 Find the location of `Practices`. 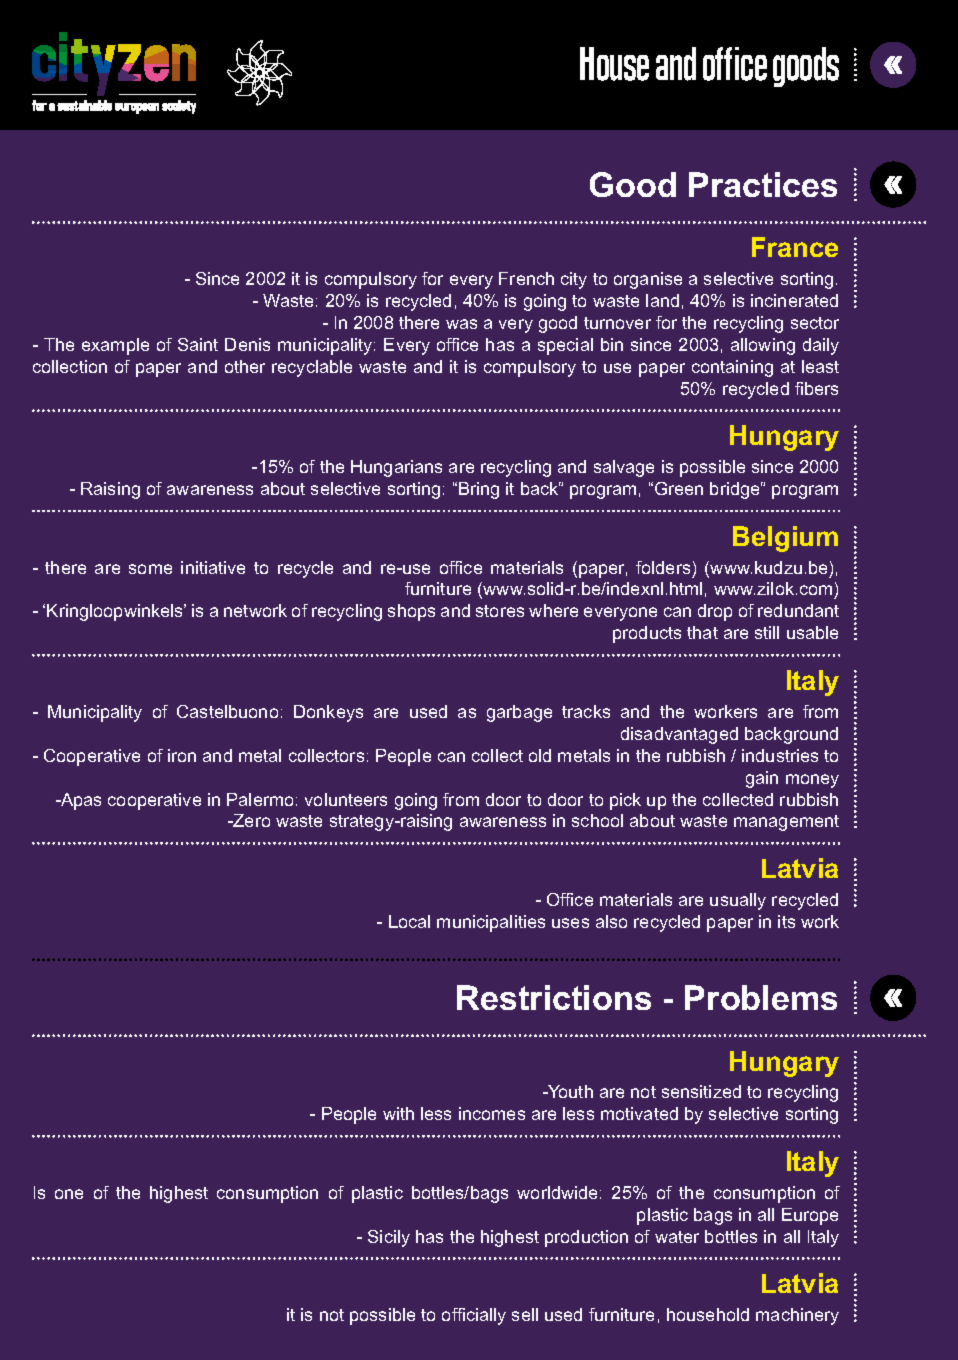

Practices is located at coordinates (763, 184).
